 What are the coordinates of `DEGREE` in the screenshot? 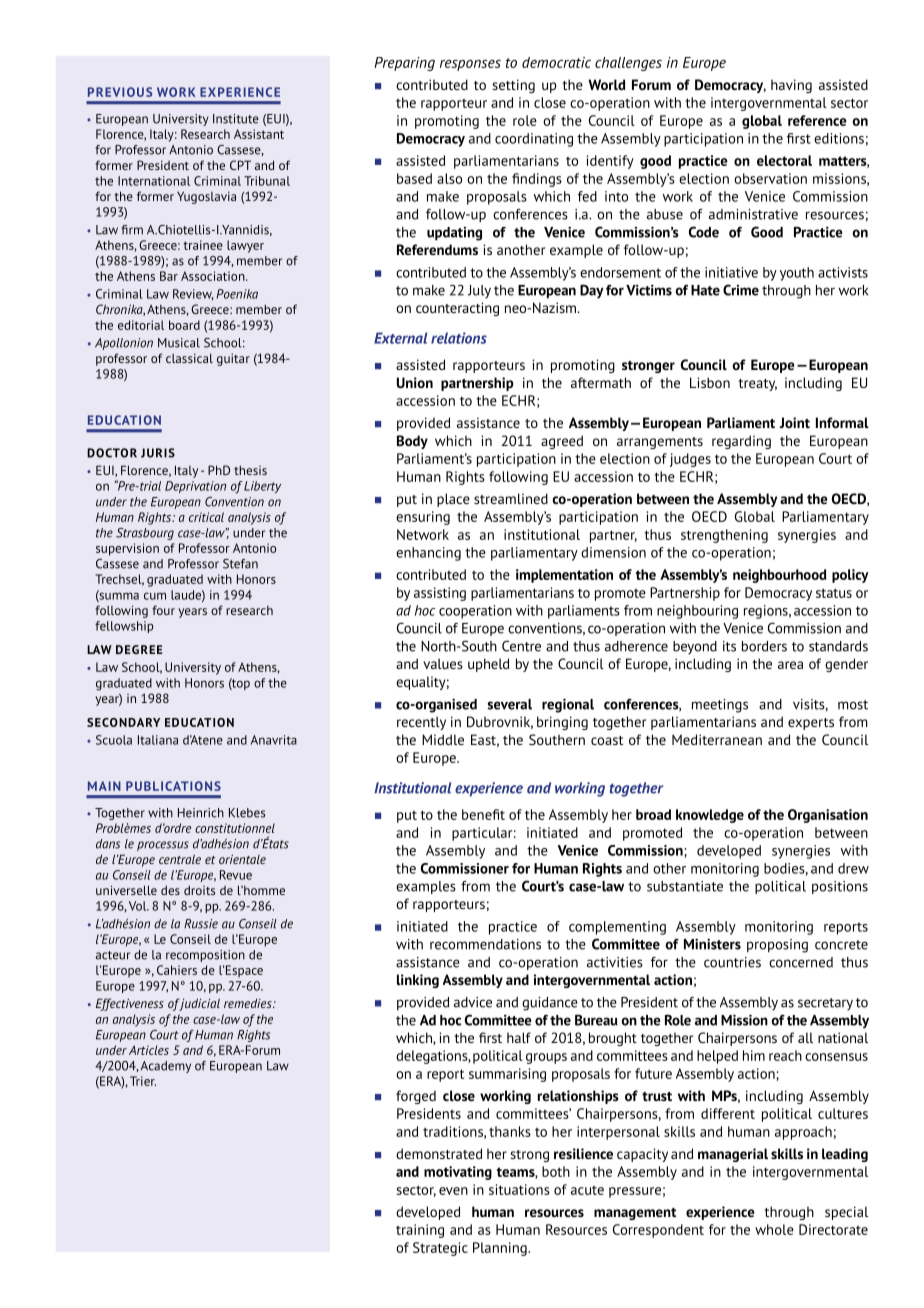 It's located at (139, 649).
